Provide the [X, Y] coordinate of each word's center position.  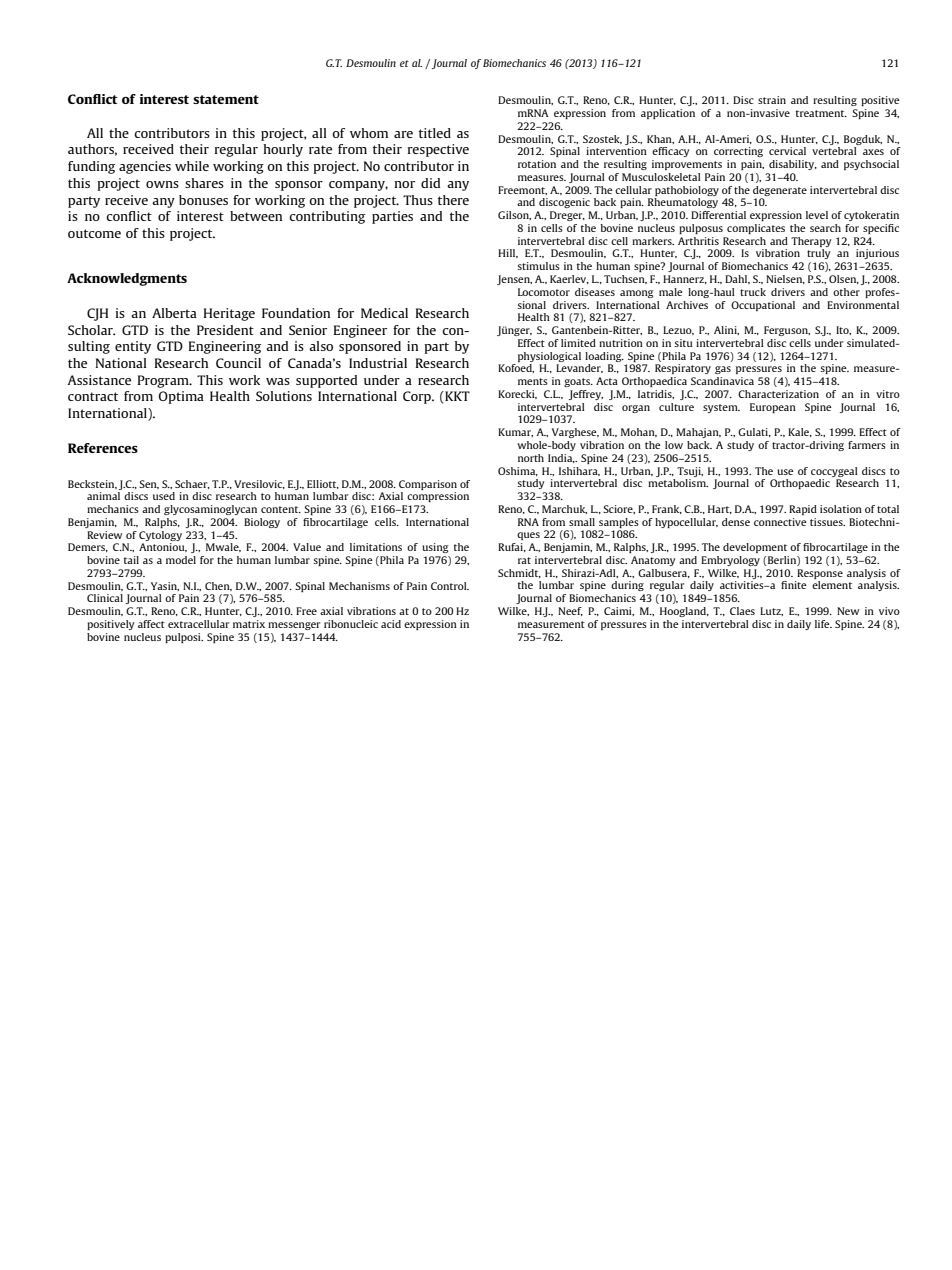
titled [435, 133]
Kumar [515, 432]
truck [753, 292]
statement [226, 99]
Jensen [514, 280]
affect [151, 624]
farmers [867, 445]
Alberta [174, 313]
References [103, 448]
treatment [821, 113]
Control [450, 586]
